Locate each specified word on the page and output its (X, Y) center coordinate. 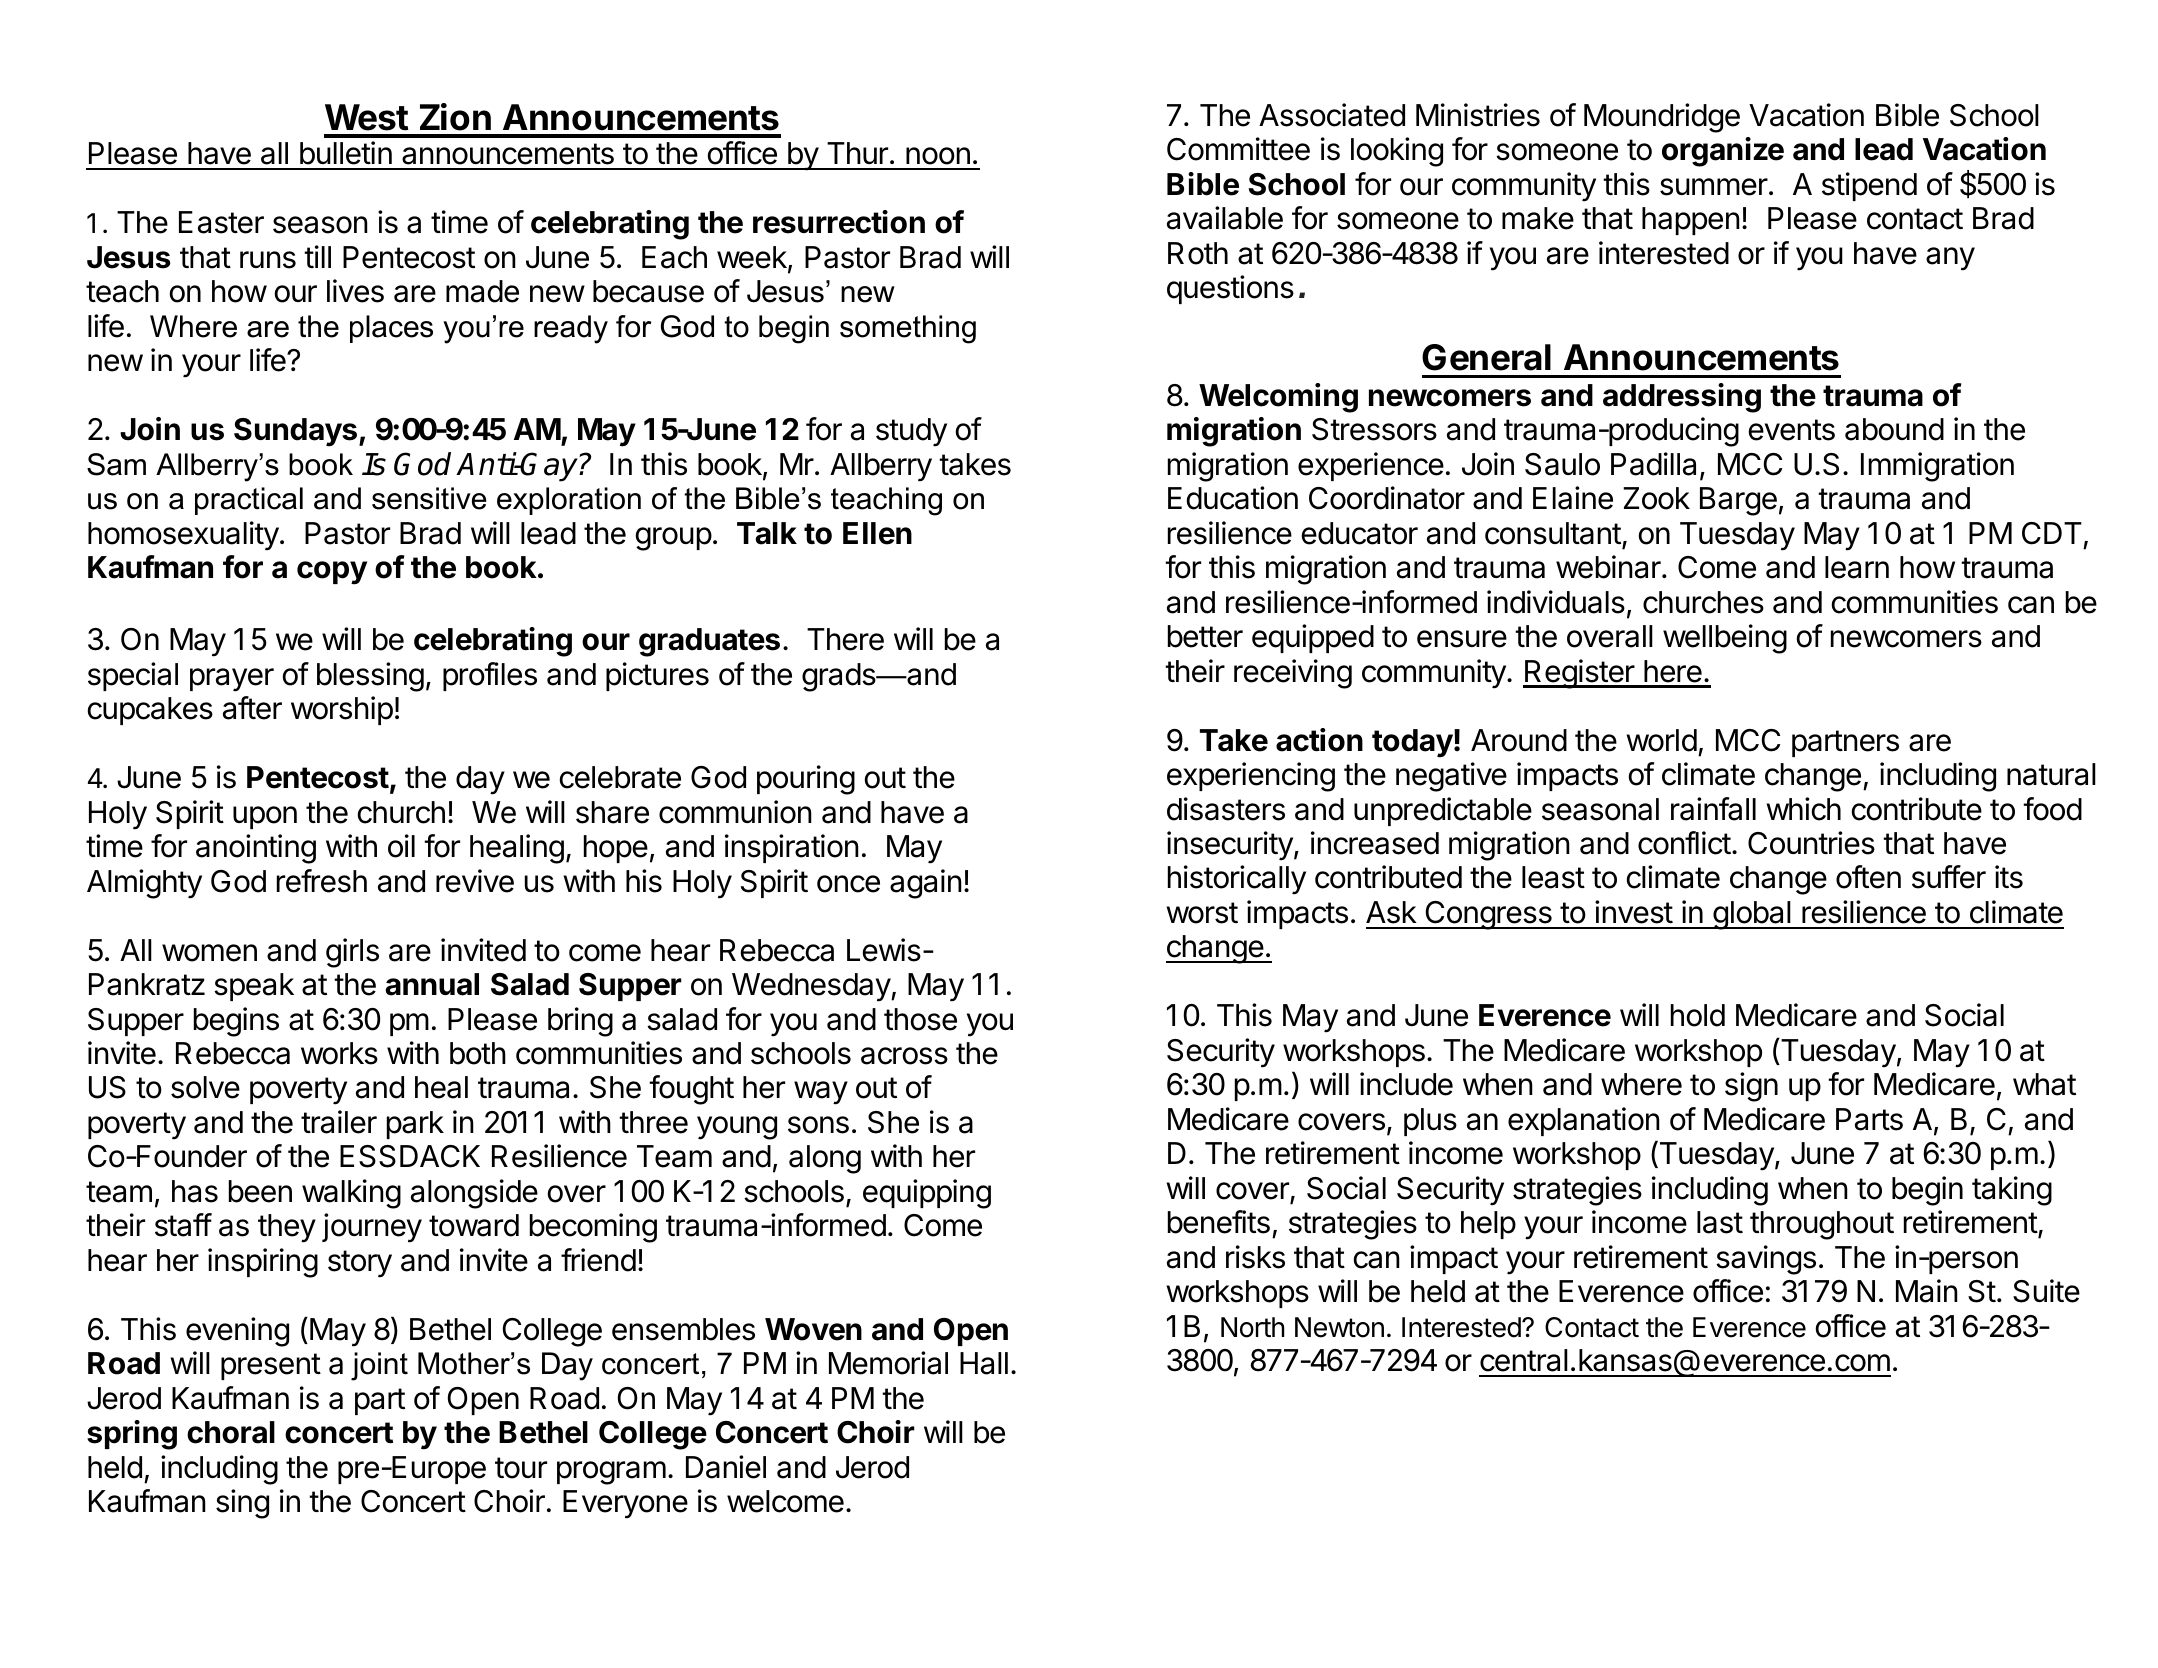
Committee (1238, 149)
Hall (984, 1363)
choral (231, 1432)
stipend (1869, 186)
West (367, 117)
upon (265, 817)
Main (1927, 1291)
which (1804, 809)
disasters (1226, 809)
